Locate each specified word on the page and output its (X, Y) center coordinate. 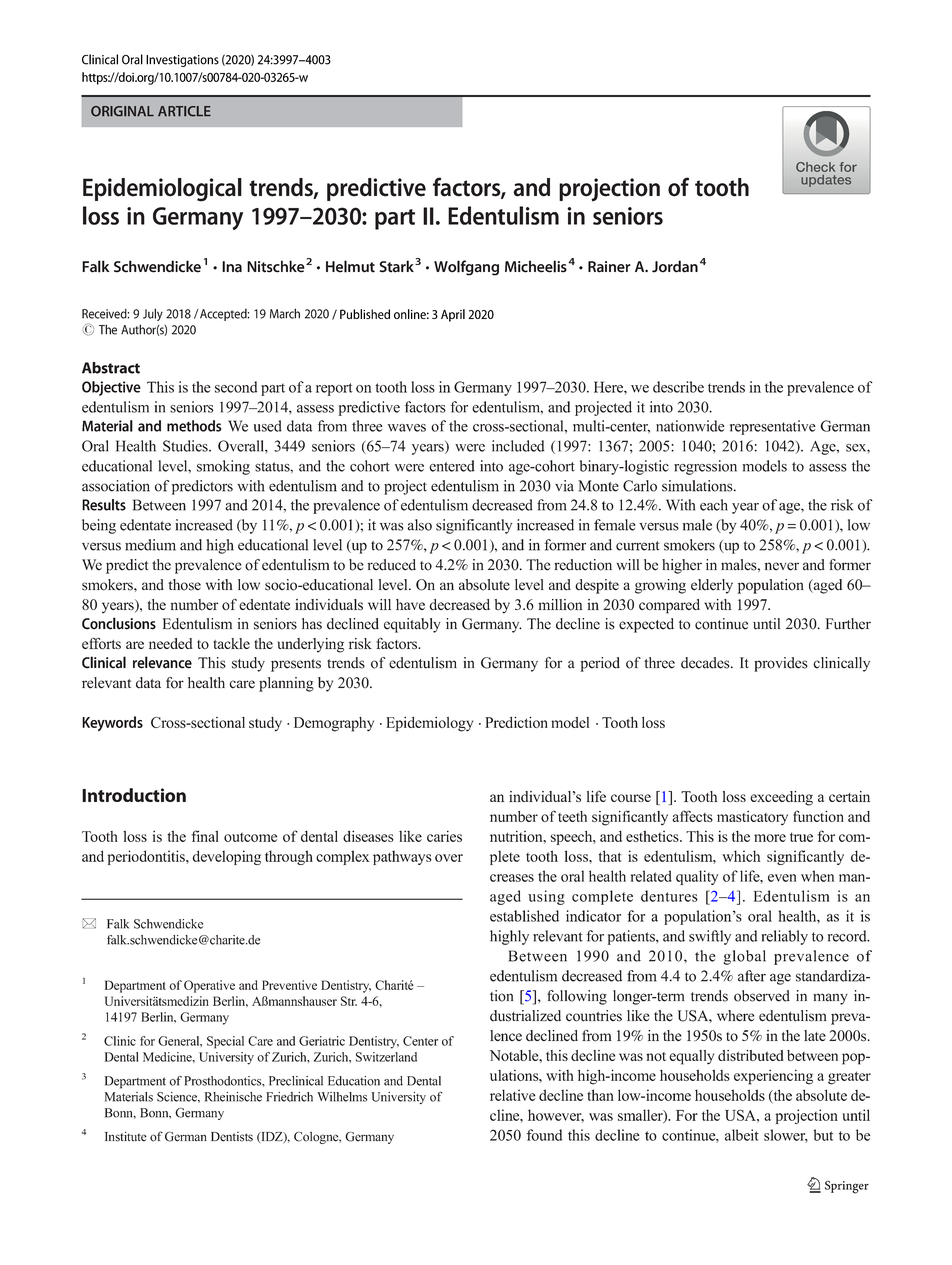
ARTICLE (184, 111)
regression (705, 467)
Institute (126, 1136)
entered (452, 466)
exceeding (781, 798)
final (205, 836)
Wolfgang (466, 268)
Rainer (609, 267)
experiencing (773, 1077)
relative (513, 1095)
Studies (186, 446)
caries (444, 836)
